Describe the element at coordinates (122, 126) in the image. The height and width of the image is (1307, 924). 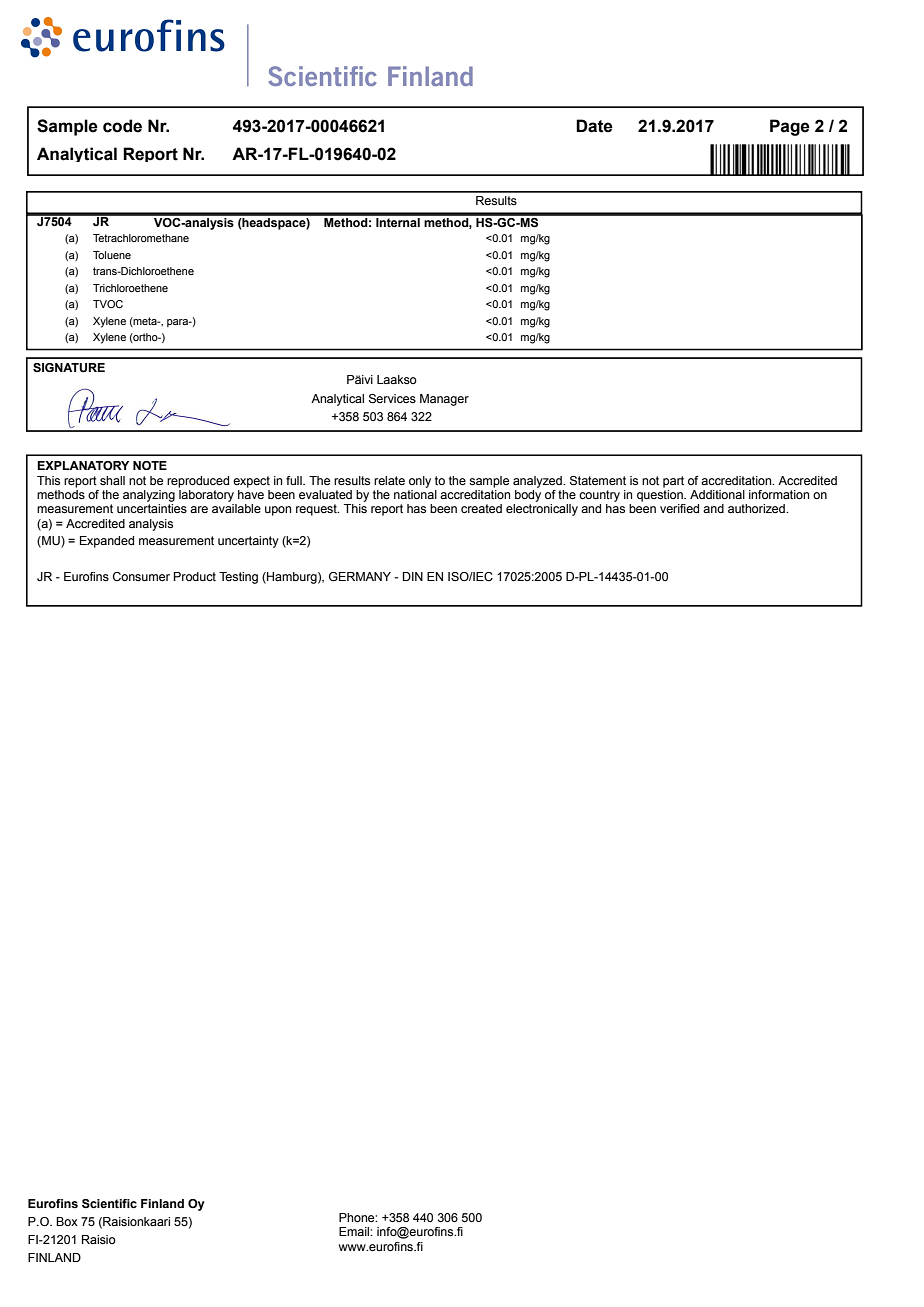
I see `code` at that location.
